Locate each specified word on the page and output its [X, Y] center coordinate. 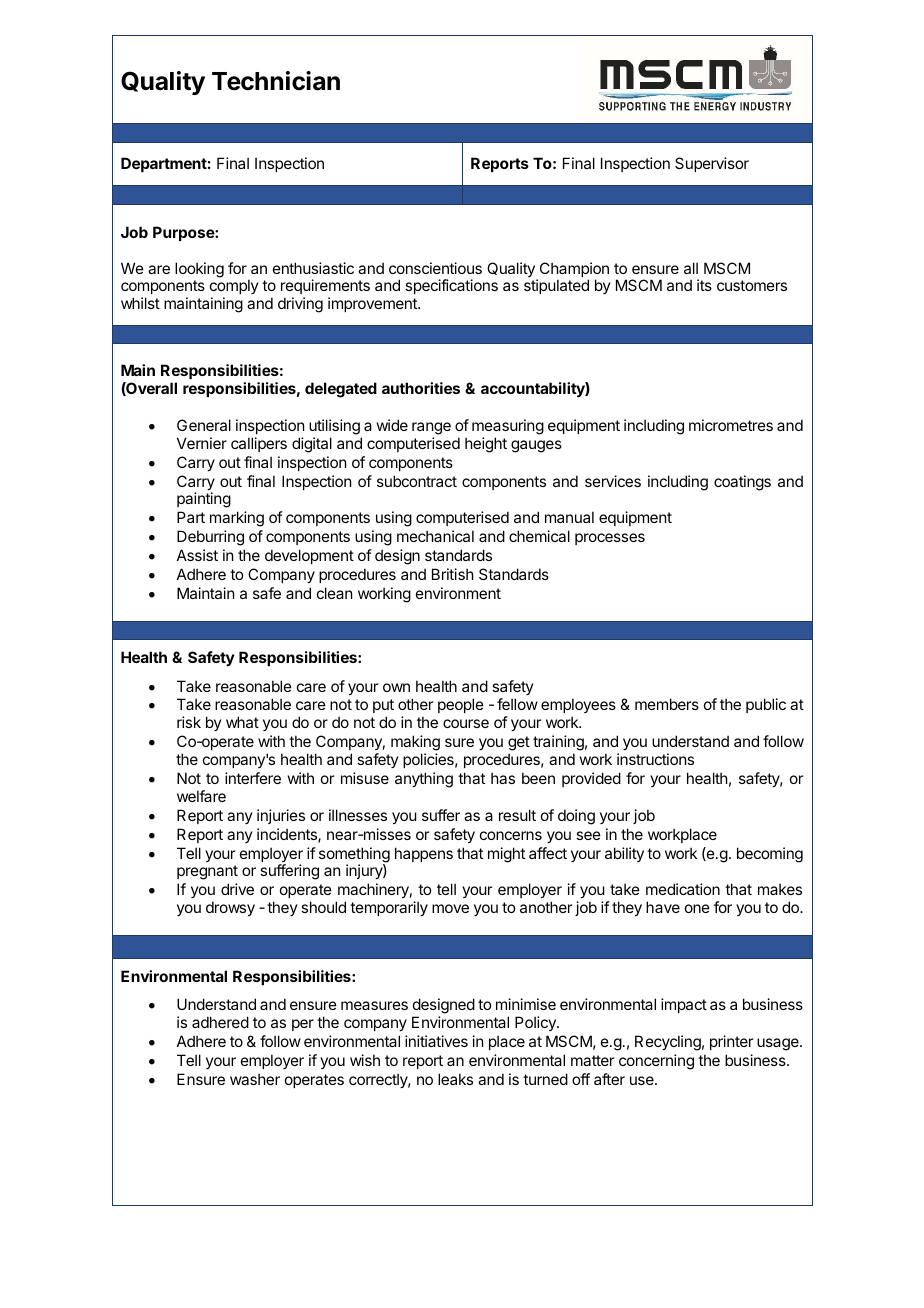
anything [424, 780]
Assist [197, 555]
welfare [201, 796]
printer [731, 1042]
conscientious [435, 268]
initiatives [436, 1041]
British [453, 574]
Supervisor [712, 164]
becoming [770, 855]
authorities [421, 388]
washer [255, 1079]
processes [610, 539]
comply [234, 288]
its [704, 285]
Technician [276, 81]
